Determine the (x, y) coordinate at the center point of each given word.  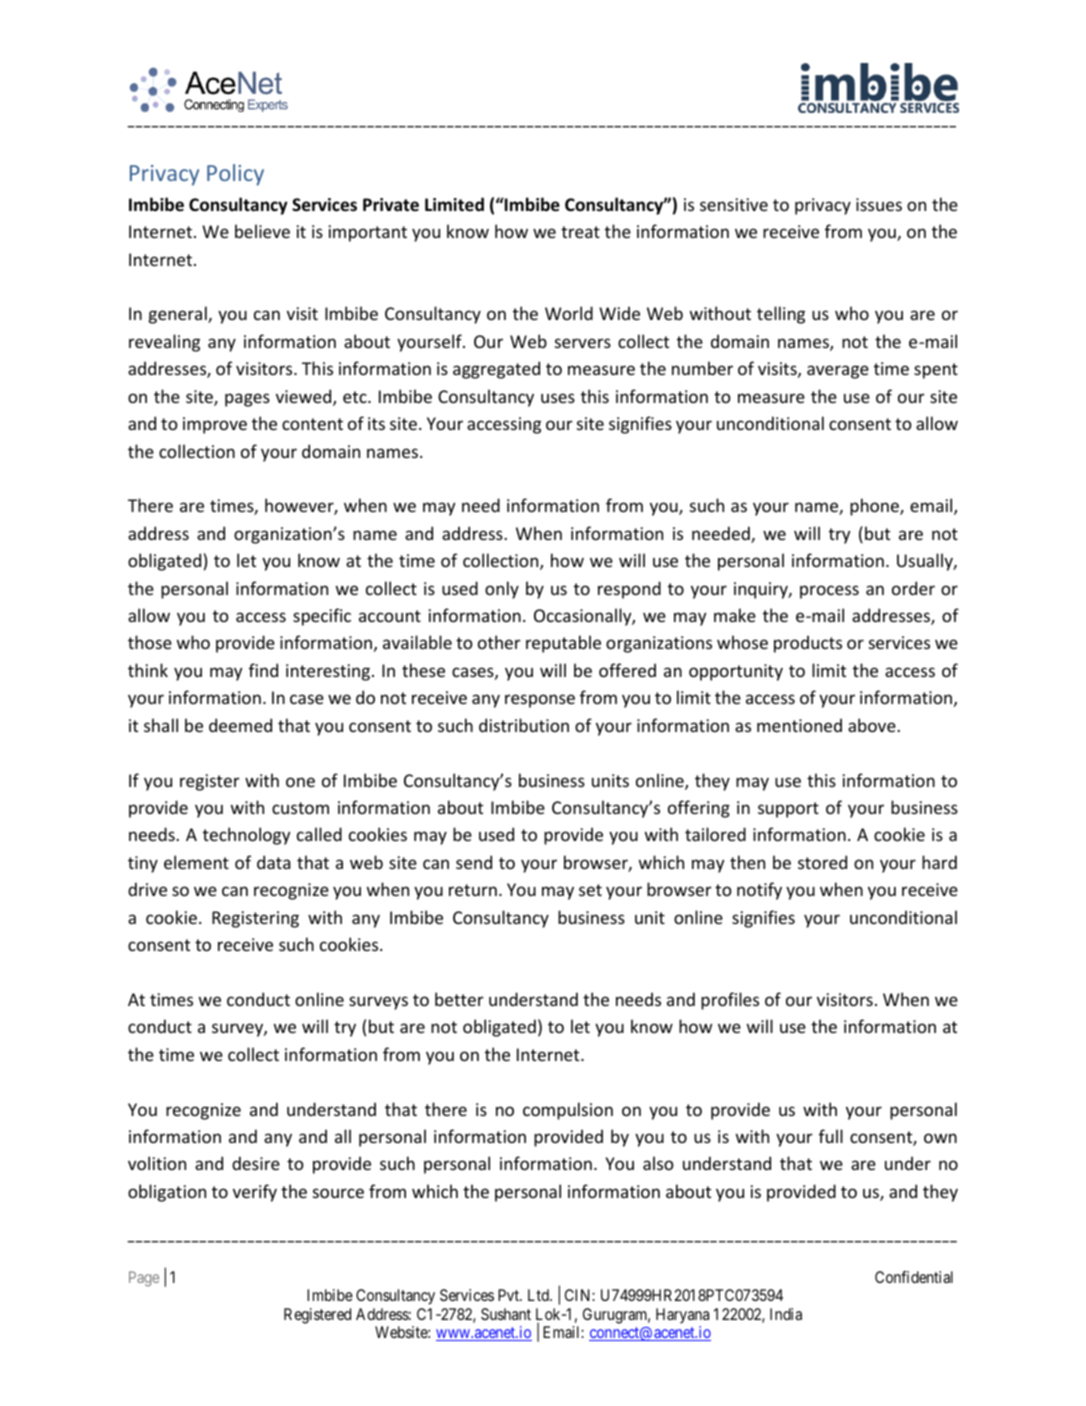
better (459, 999)
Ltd (539, 1295)
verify (255, 1193)
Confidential (914, 1277)
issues (879, 204)
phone (875, 507)
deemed (240, 725)
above (873, 725)
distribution (524, 725)
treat (580, 232)
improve (215, 425)
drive (147, 889)
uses (558, 398)
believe (262, 231)
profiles (730, 1001)
